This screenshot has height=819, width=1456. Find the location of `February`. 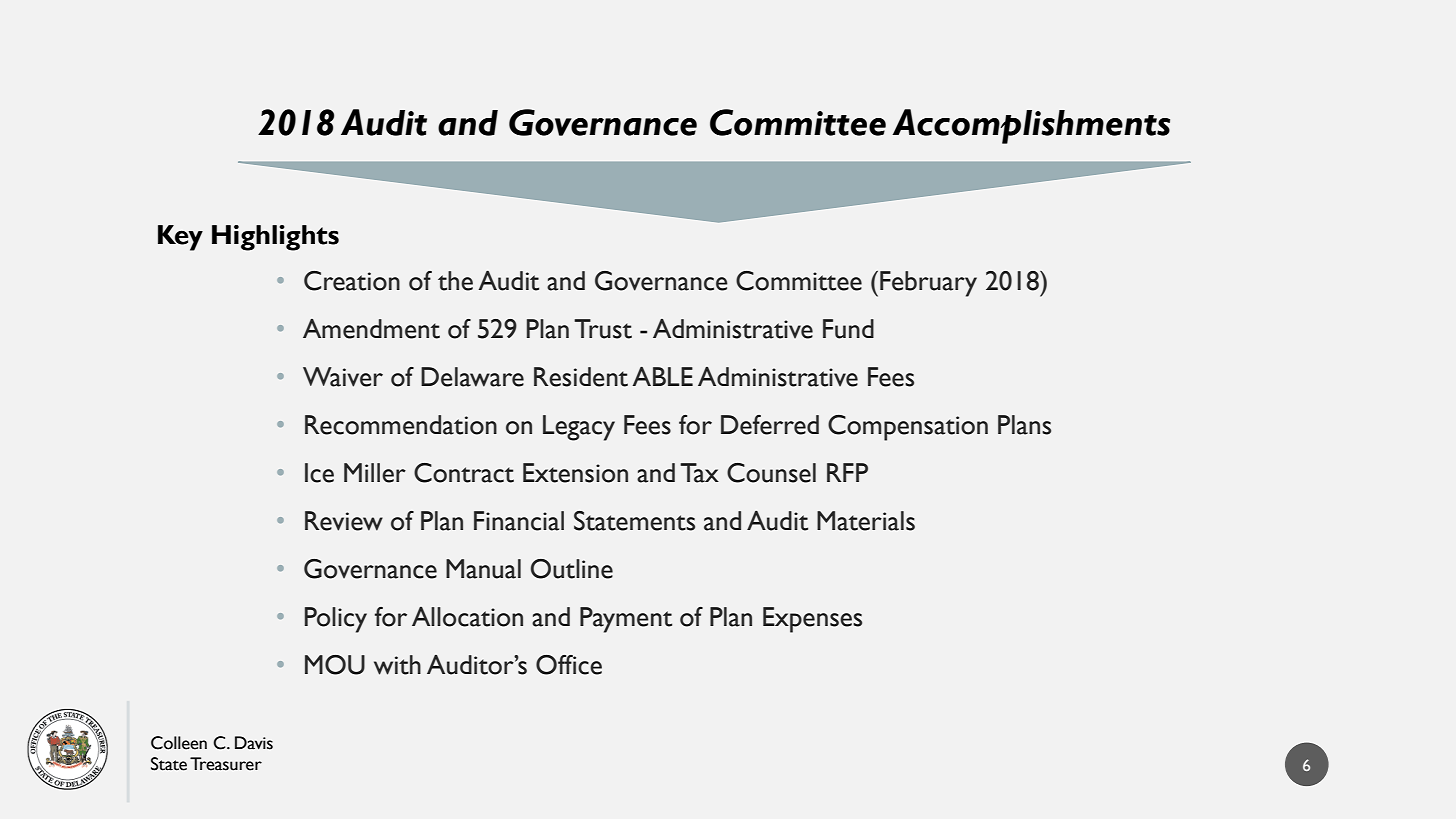

February is located at coordinates (928, 284).
